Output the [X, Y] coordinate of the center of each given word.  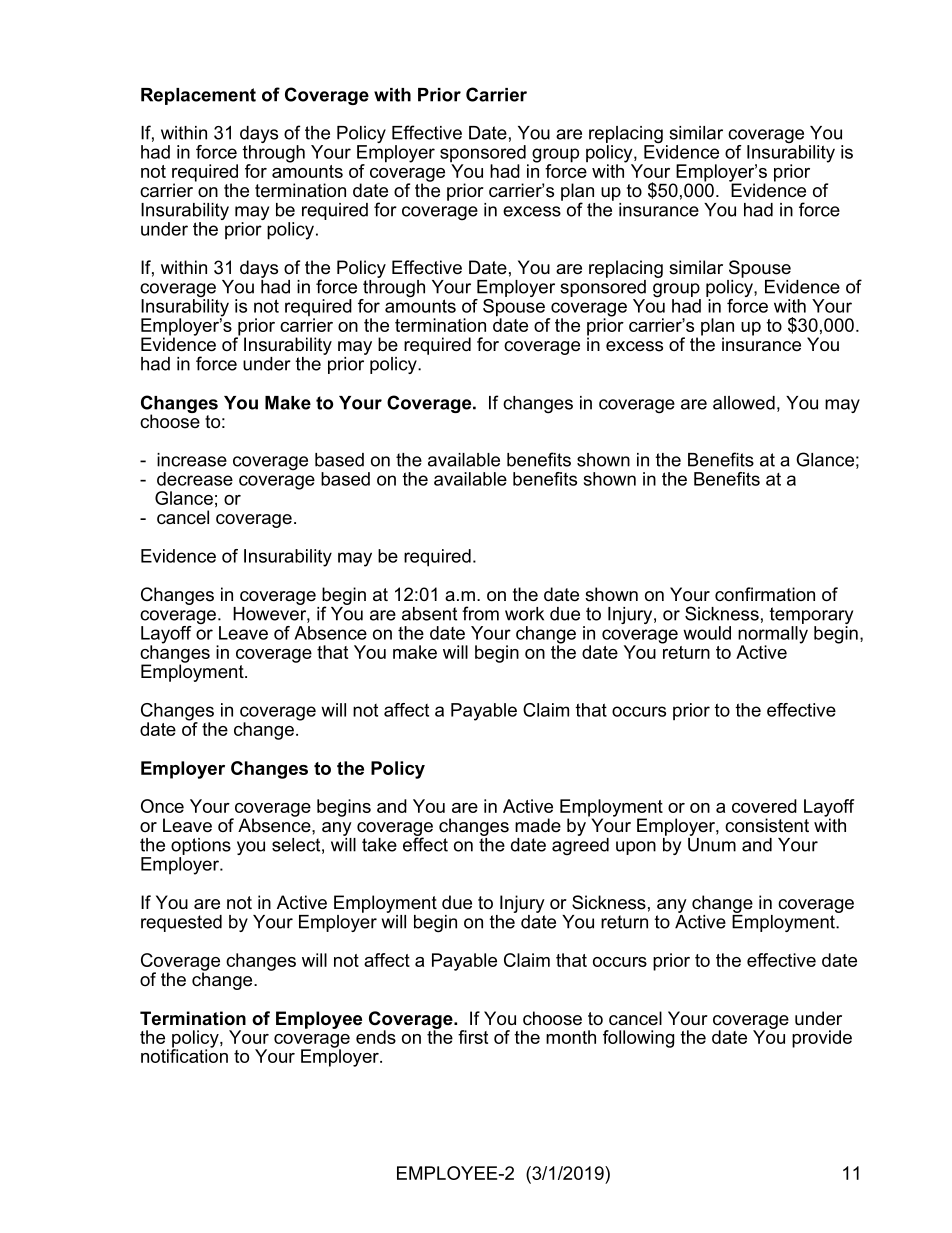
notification [184, 1055]
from [480, 613]
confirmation [765, 594]
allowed [744, 403]
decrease [195, 479]
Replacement [198, 96]
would [707, 633]
